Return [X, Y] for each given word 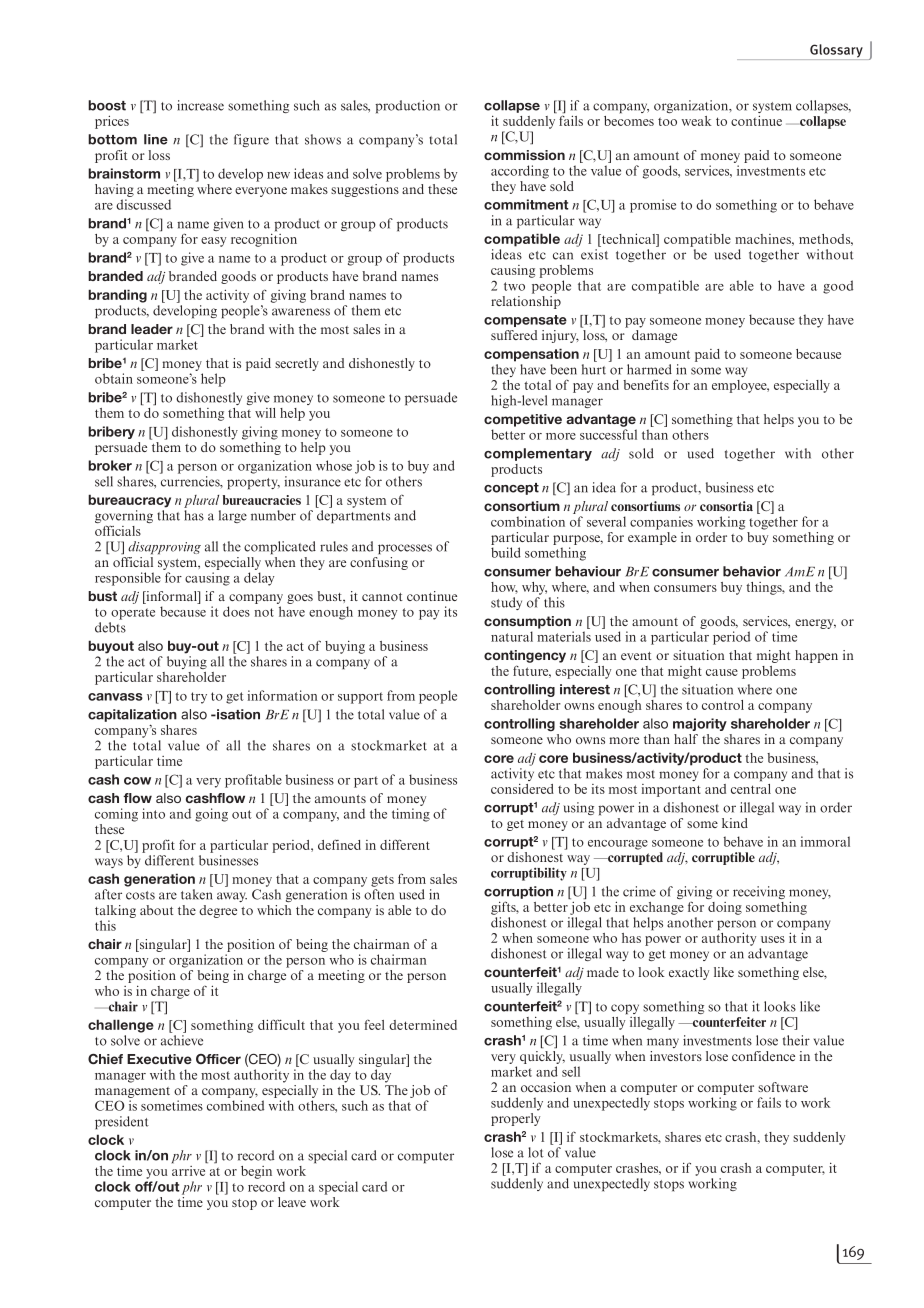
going [211, 815]
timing [411, 815]
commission [524, 155]
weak [697, 121]
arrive [188, 1171]
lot [536, 1152]
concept [511, 489]
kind [735, 823]
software [783, 1087]
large [233, 516]
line [156, 139]
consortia [726, 506]
